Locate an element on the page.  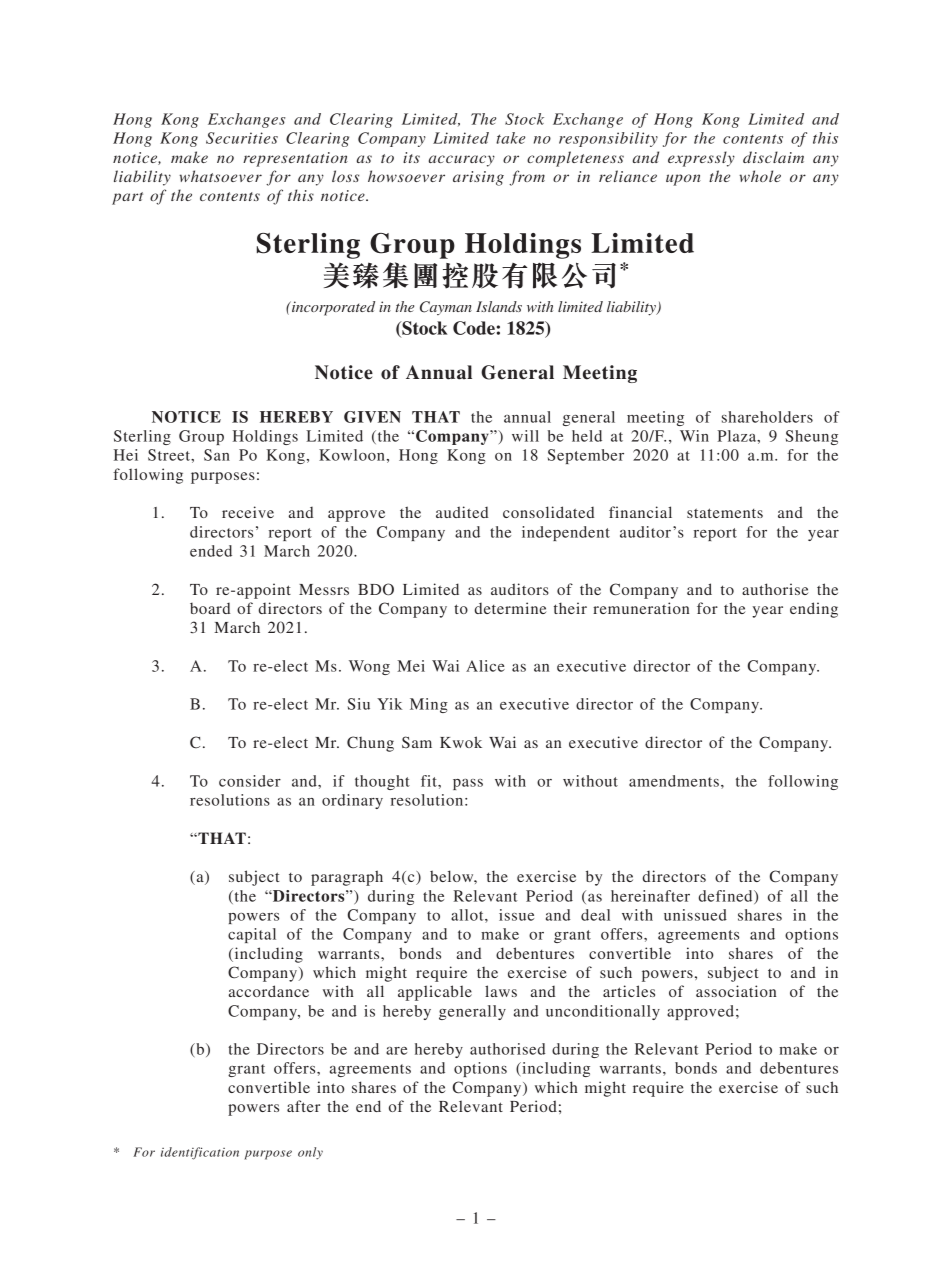
whatsoever is located at coordinates (220, 176).
